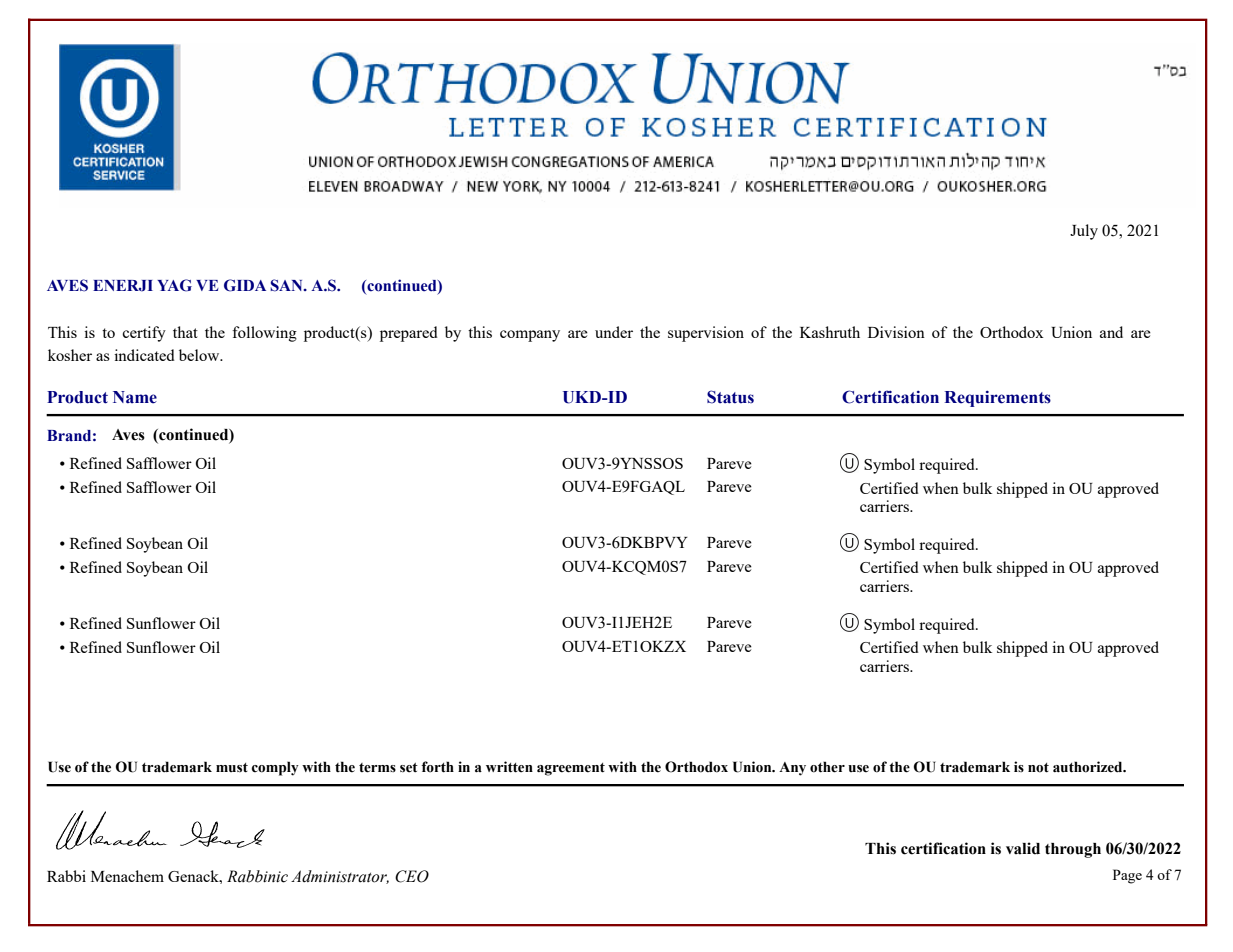 The image size is (1233, 952). Describe the element at coordinates (174, 285) in the page. I see `YAG` at that location.
